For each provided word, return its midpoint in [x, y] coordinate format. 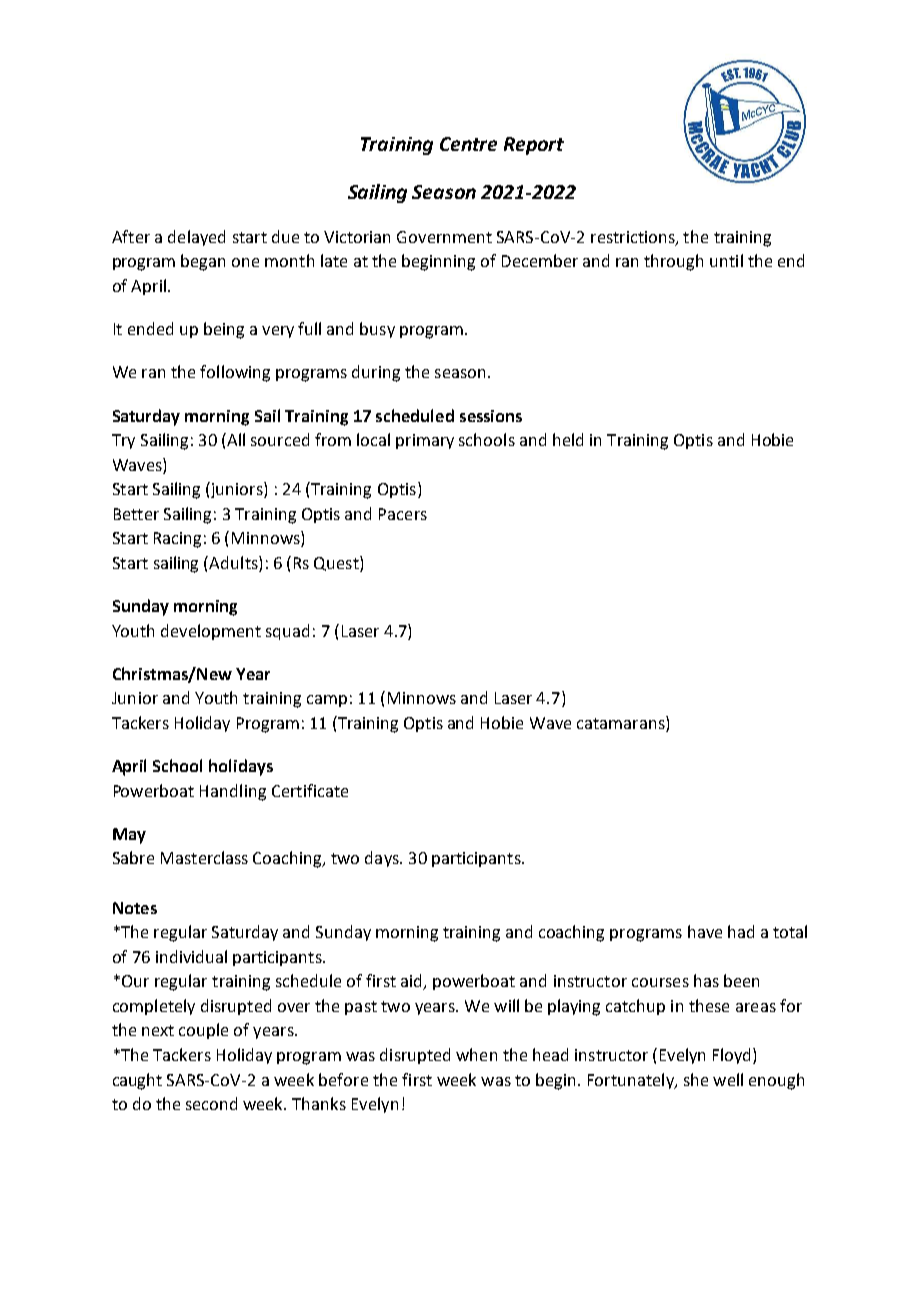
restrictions [634, 238]
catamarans [622, 724]
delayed [196, 238]
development [211, 632]
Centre [468, 144]
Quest [337, 564]
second [211, 1103]
